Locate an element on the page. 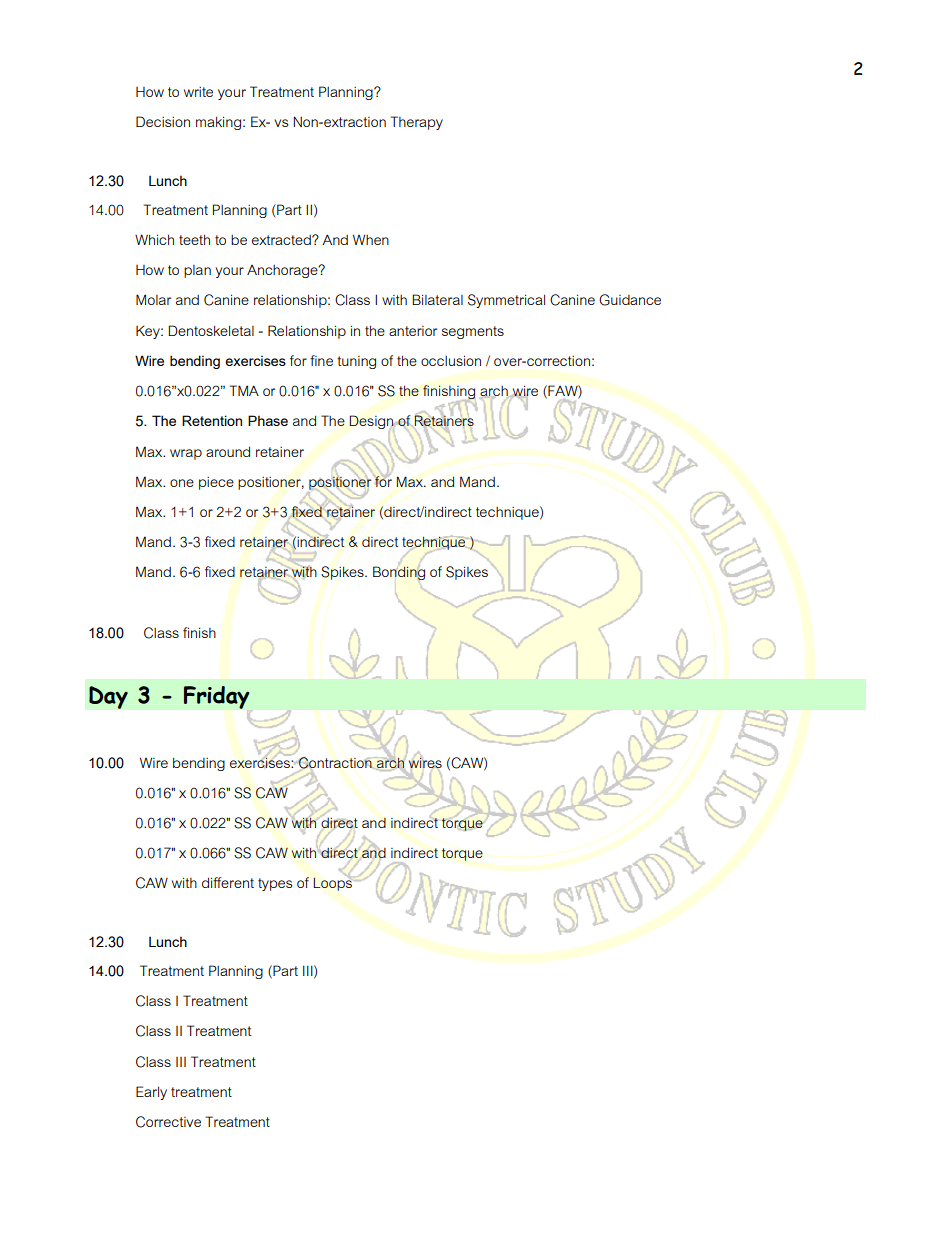 The height and width of the image is (1233, 952). Contraction is located at coordinates (335, 763).
